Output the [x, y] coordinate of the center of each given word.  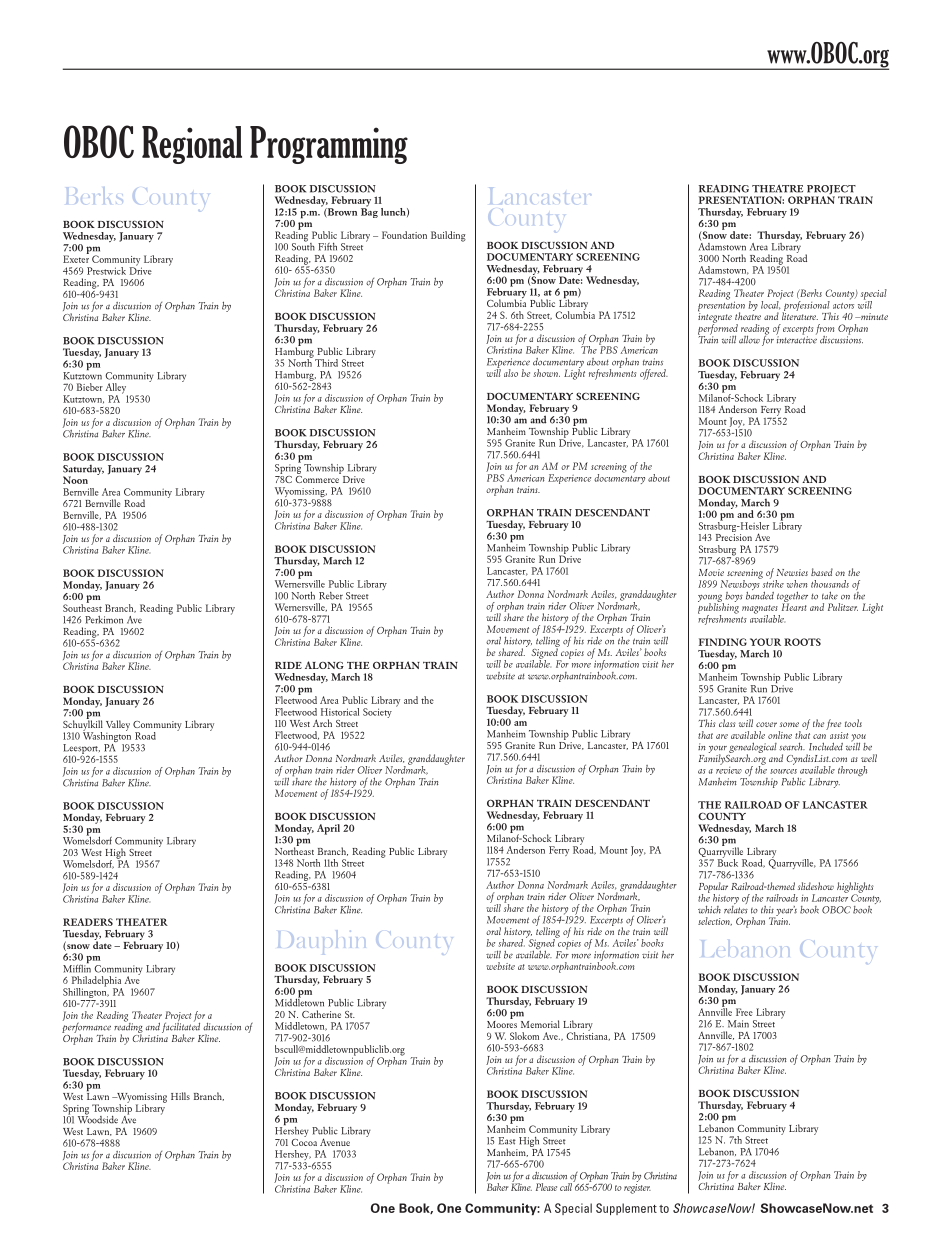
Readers [88, 922]
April [328, 829]
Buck [728, 862]
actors [843, 306]
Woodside [98, 1118]
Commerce [318, 478]
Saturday [83, 471]
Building [448, 236]
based [822, 572]
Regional [192, 145]
